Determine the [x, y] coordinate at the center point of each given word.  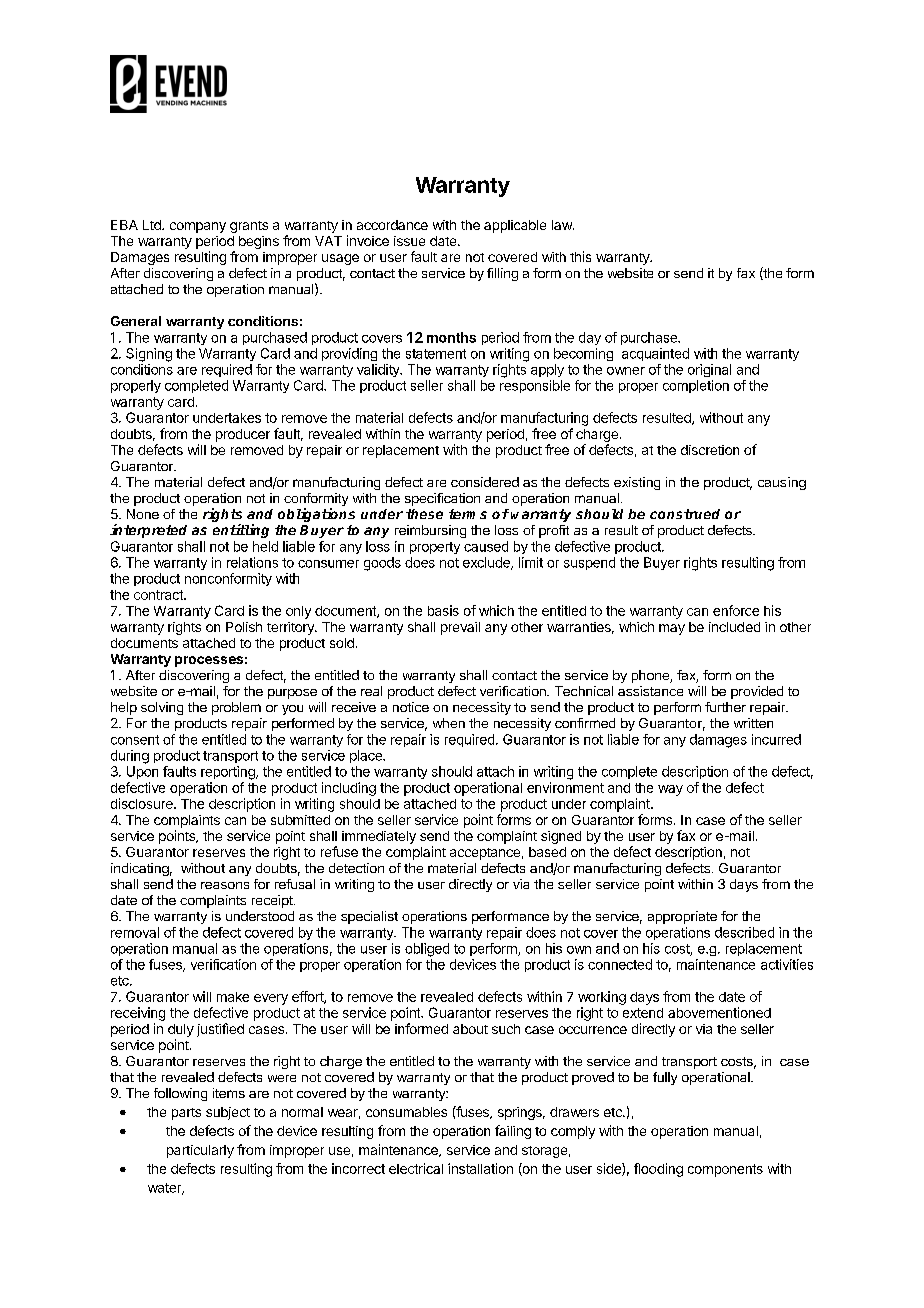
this [580, 256]
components [725, 1170]
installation [480, 1168]
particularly [200, 1151]
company [198, 227]
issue [409, 241]
